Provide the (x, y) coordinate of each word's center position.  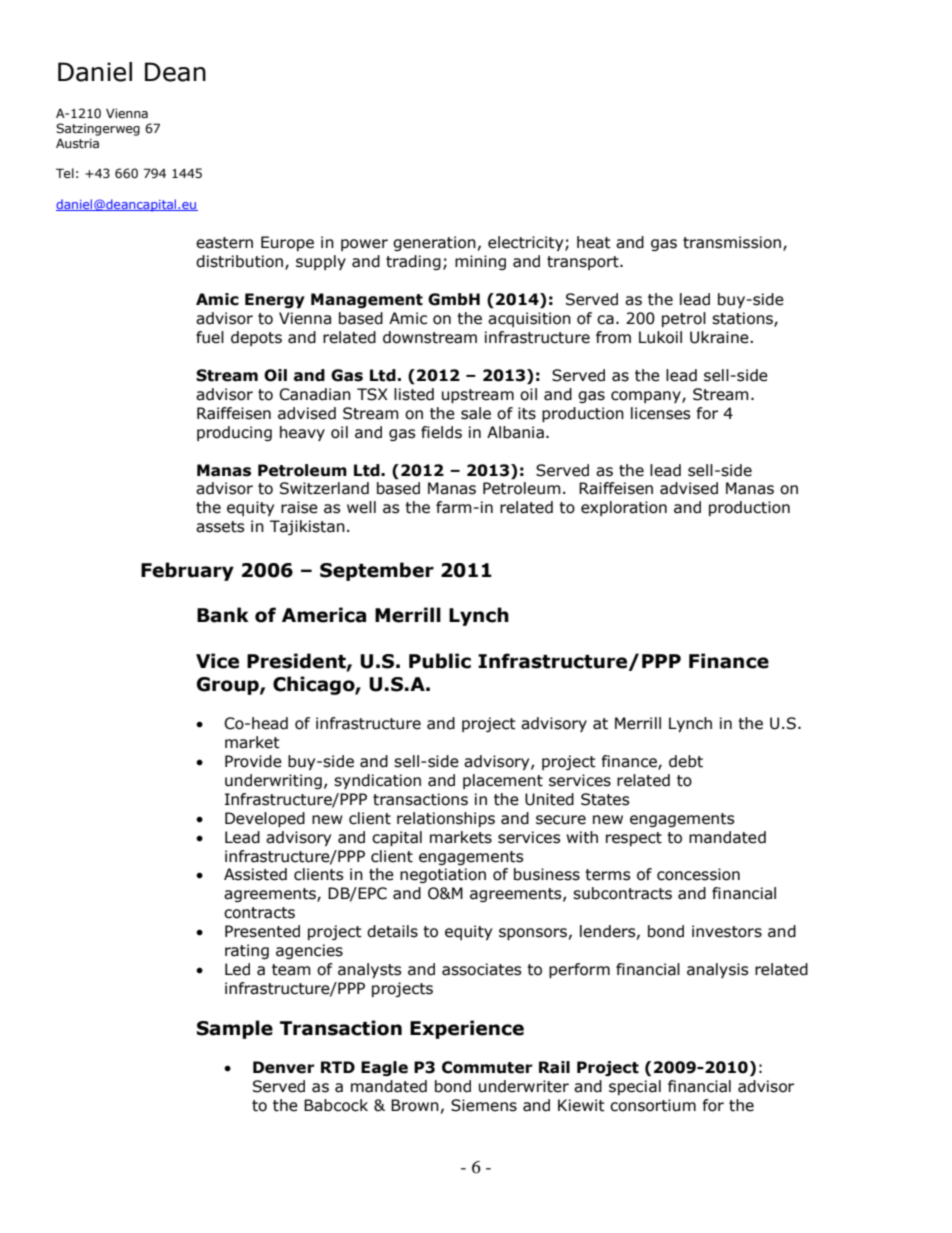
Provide (253, 761)
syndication (377, 781)
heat (594, 242)
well (361, 507)
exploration (624, 508)
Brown (415, 1105)
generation (434, 243)
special (635, 1087)
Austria (77, 143)
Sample (235, 1029)
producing (234, 433)
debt (686, 761)
